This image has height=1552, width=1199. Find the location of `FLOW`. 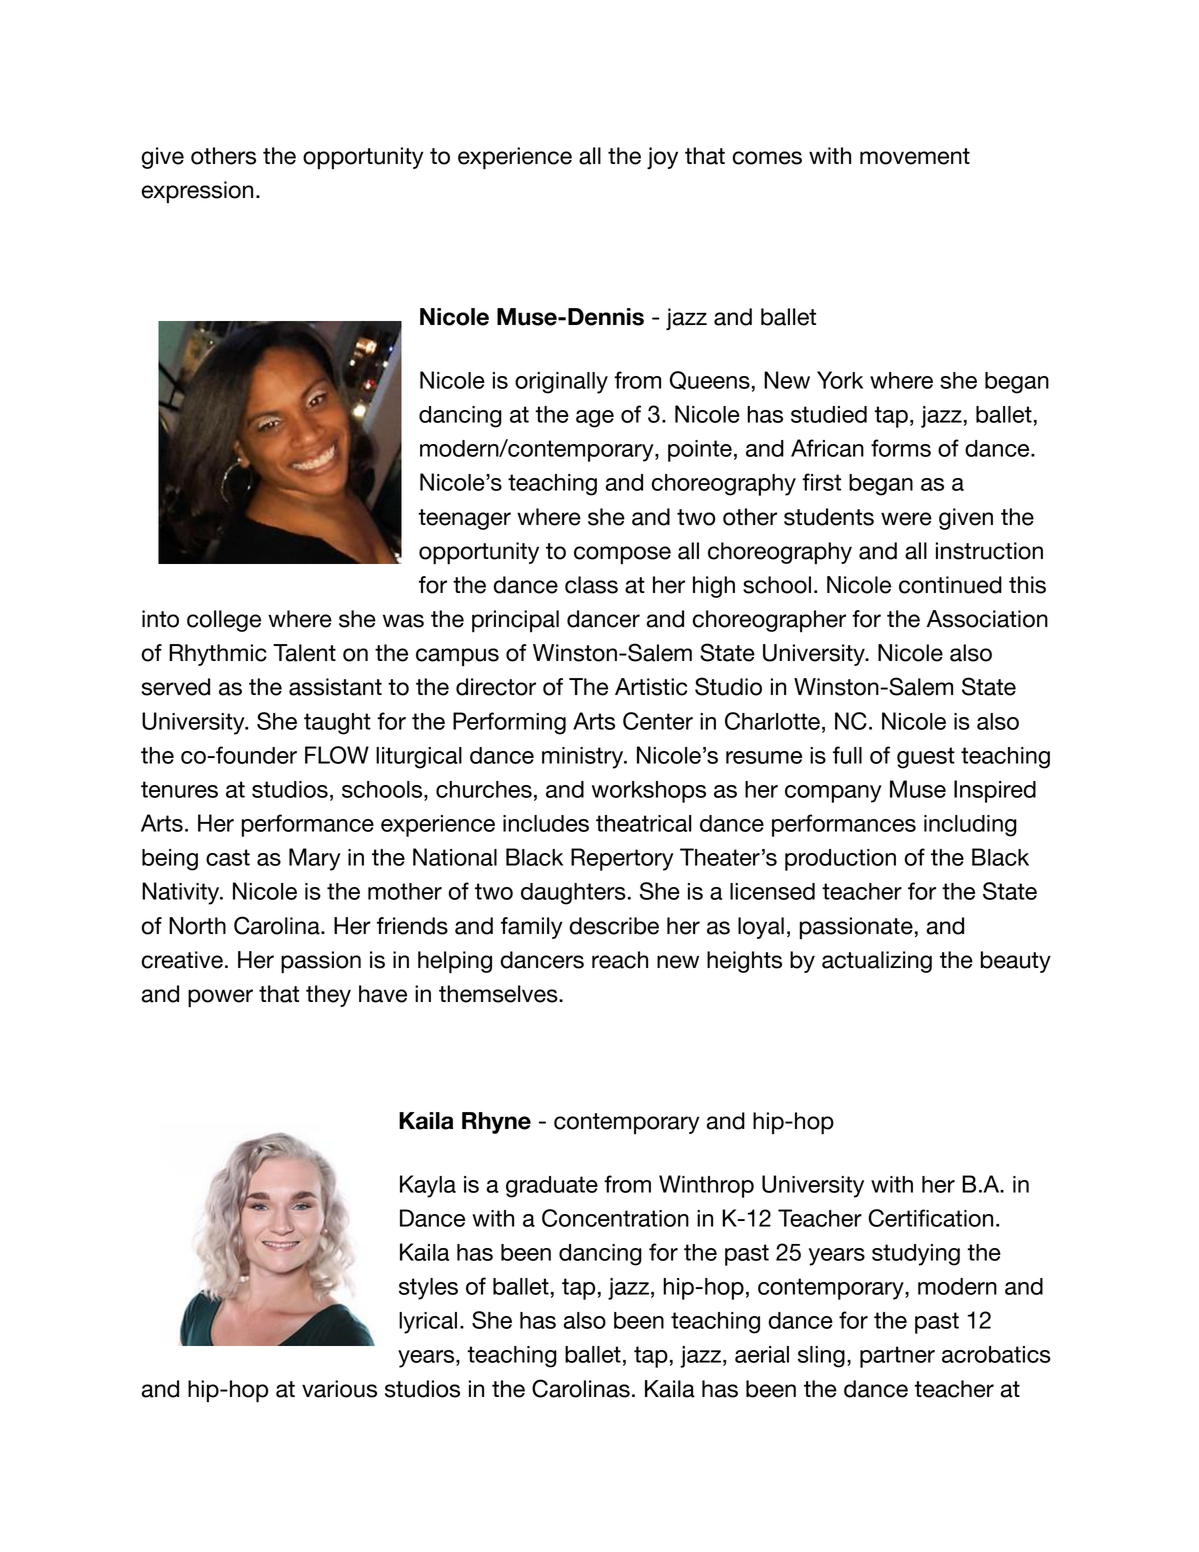

FLOW is located at coordinates (337, 755).
